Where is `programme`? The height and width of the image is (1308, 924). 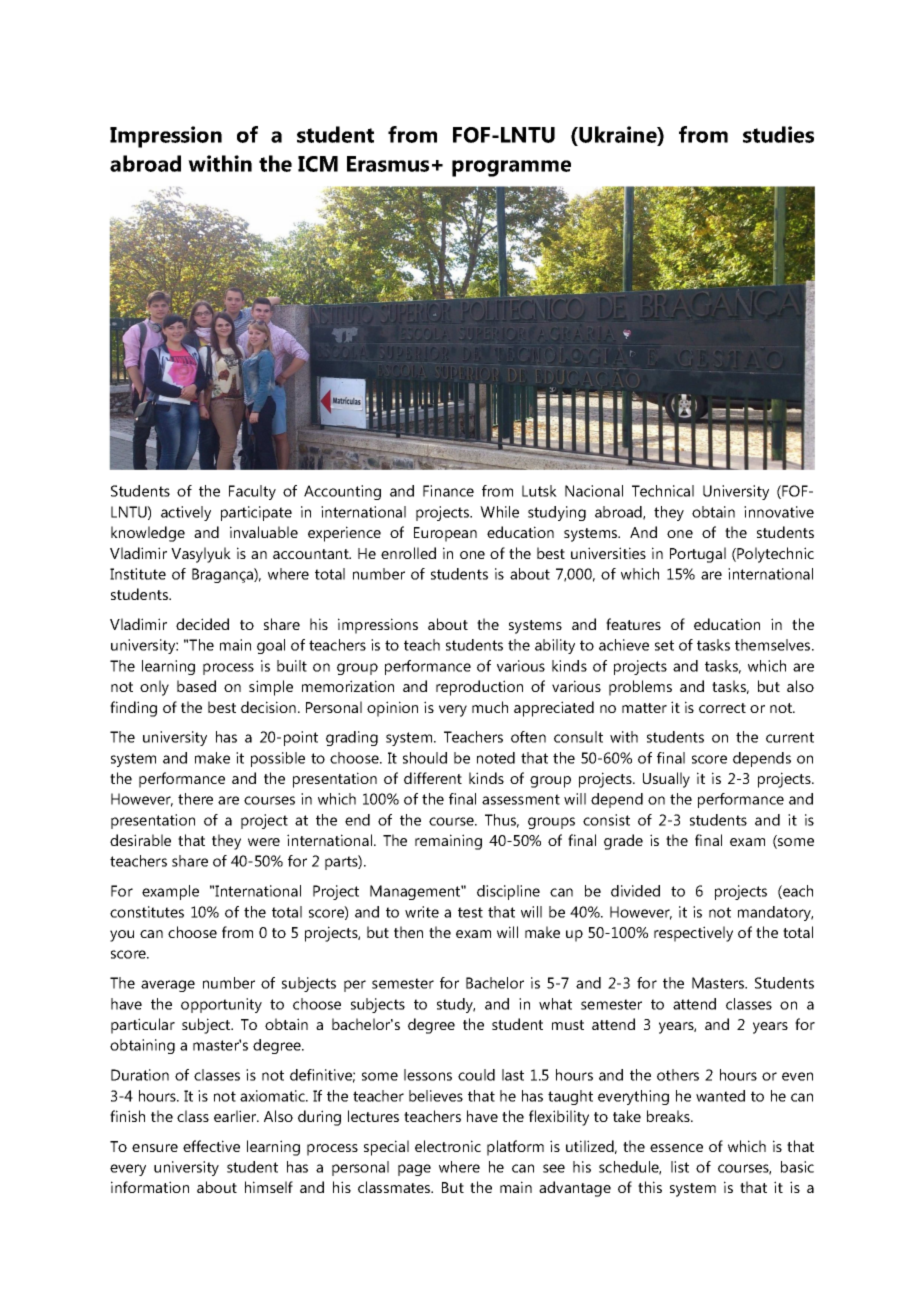 programme is located at coordinates (511, 168).
